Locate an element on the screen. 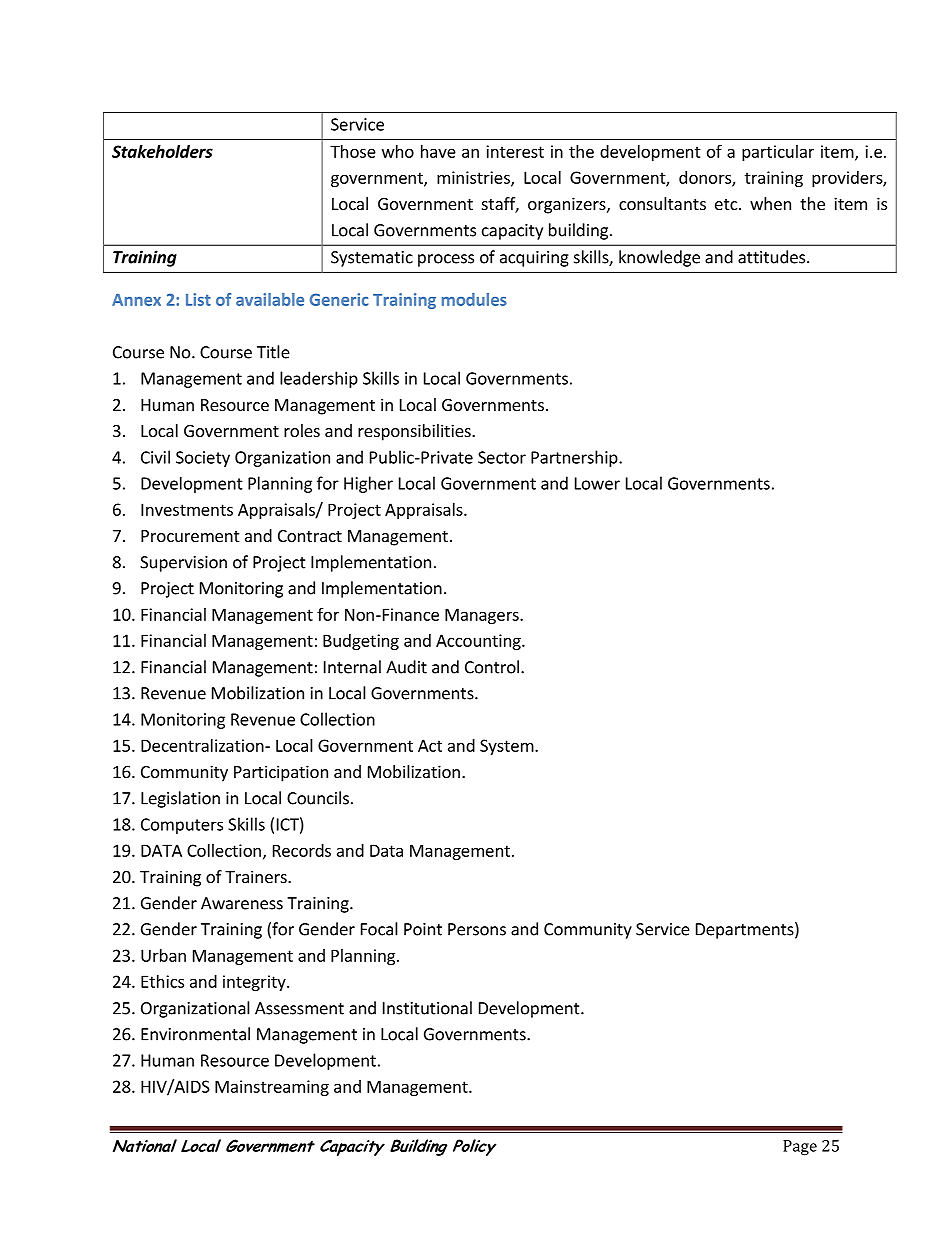  responsibilities is located at coordinates (415, 432).
